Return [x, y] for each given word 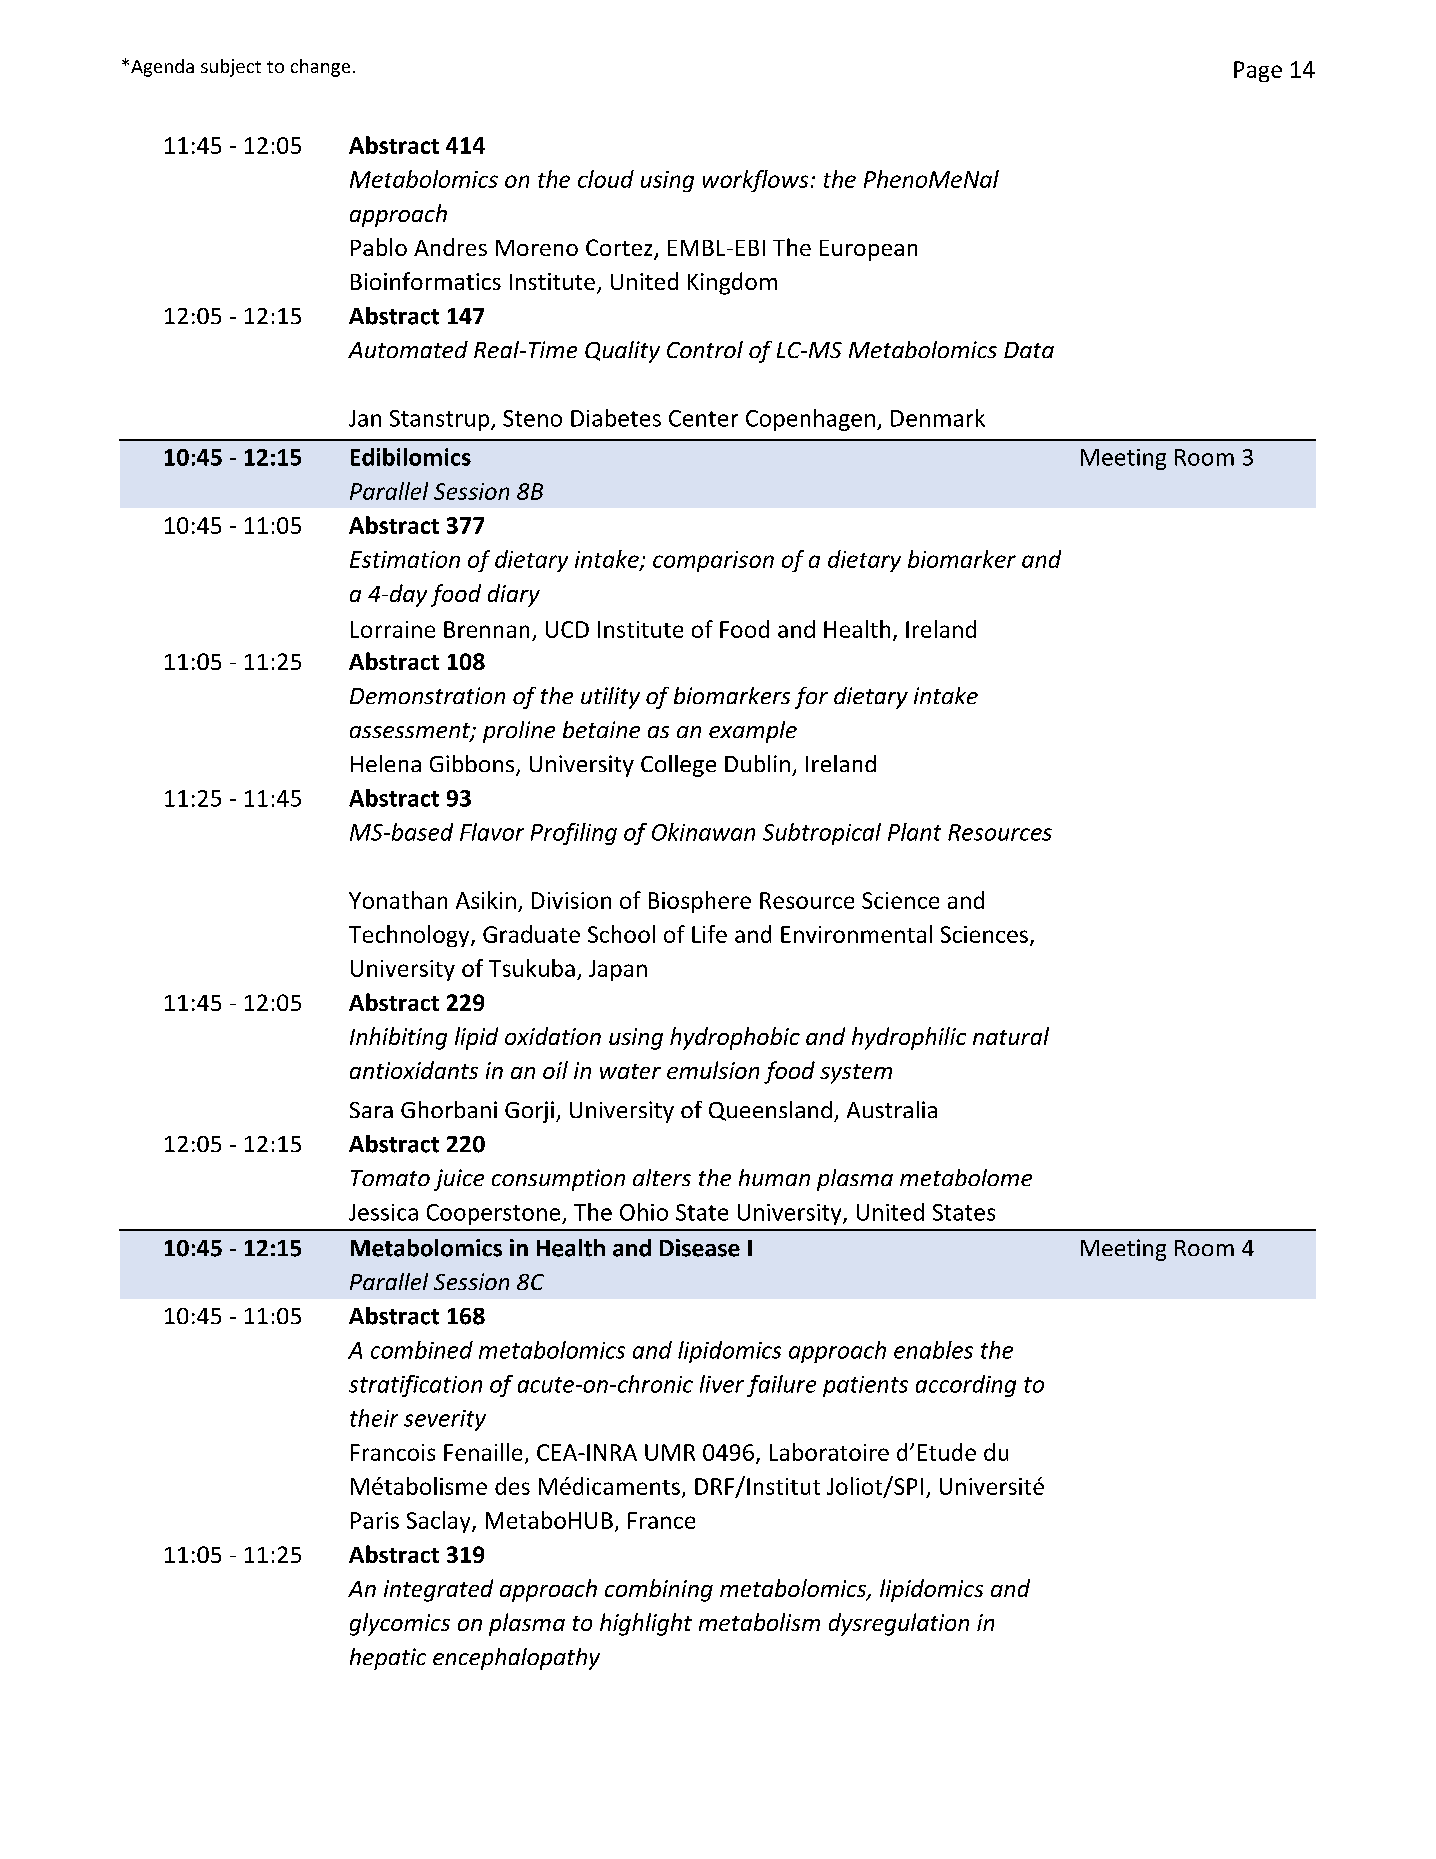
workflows [755, 181]
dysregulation [899, 1624]
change [320, 68]
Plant [914, 832]
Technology [410, 936]
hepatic [388, 1659]
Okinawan [703, 832]
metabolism [759, 1622]
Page [1258, 71]
